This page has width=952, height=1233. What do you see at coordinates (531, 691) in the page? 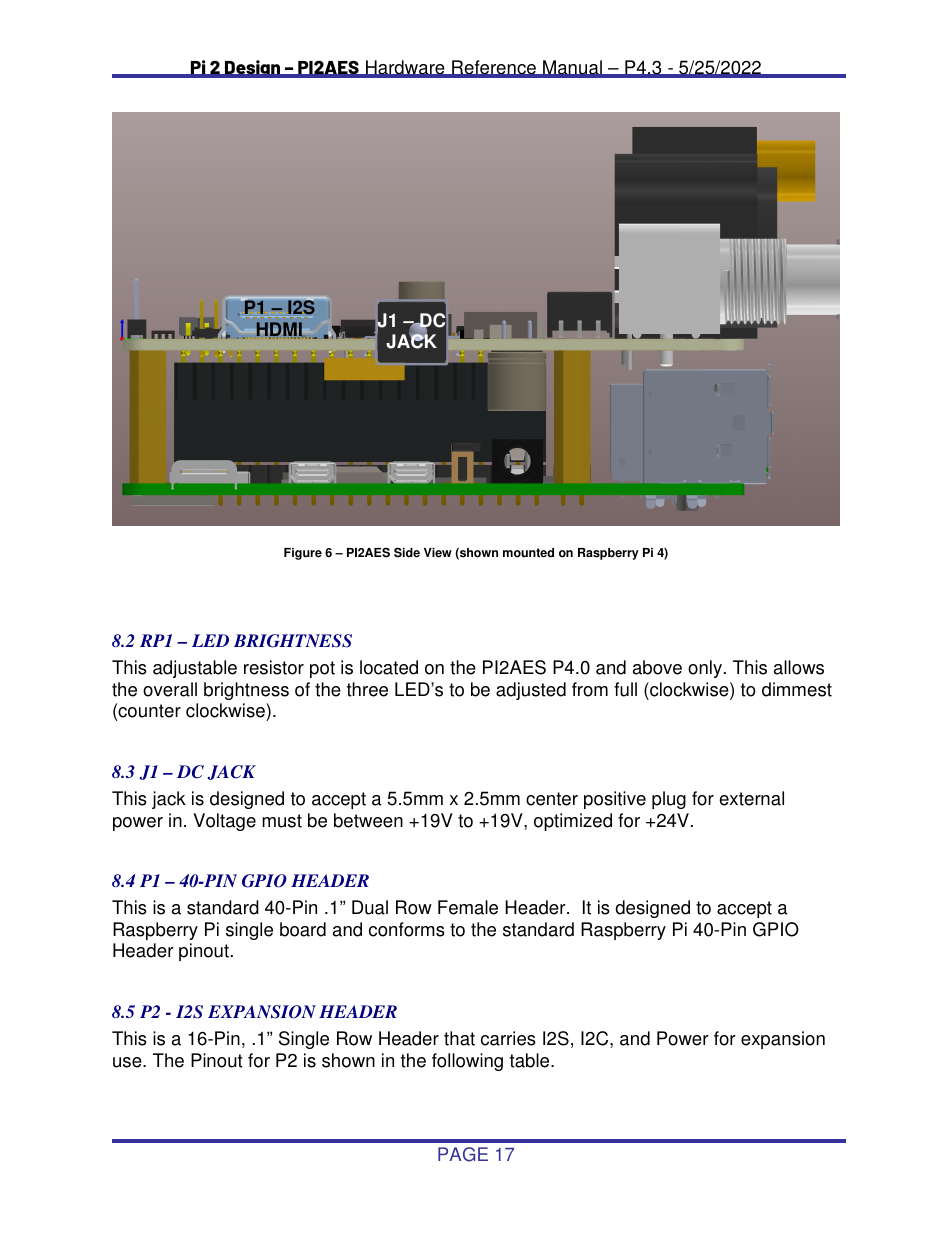
I see `adjusted` at bounding box center [531, 691].
